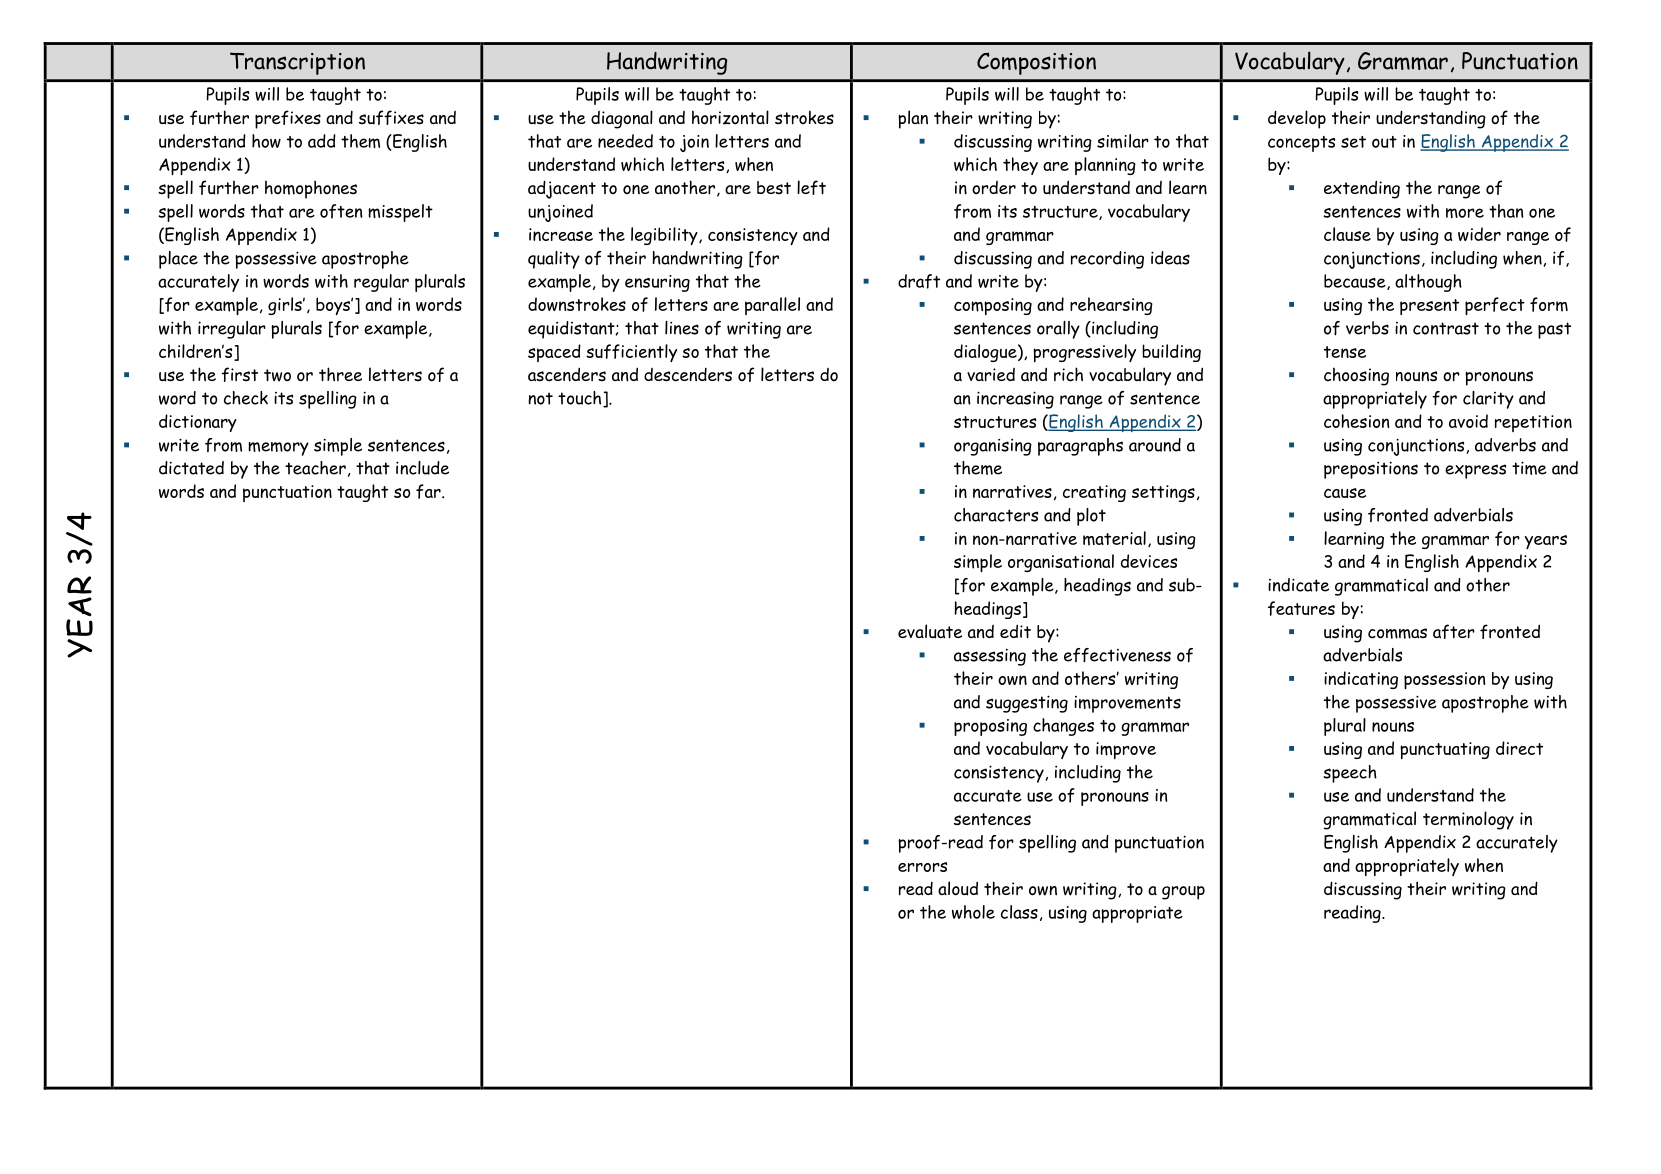 Image resolution: width=1661 pixels, height=1174 pixels. I want to click on teacher, so click(315, 468).
